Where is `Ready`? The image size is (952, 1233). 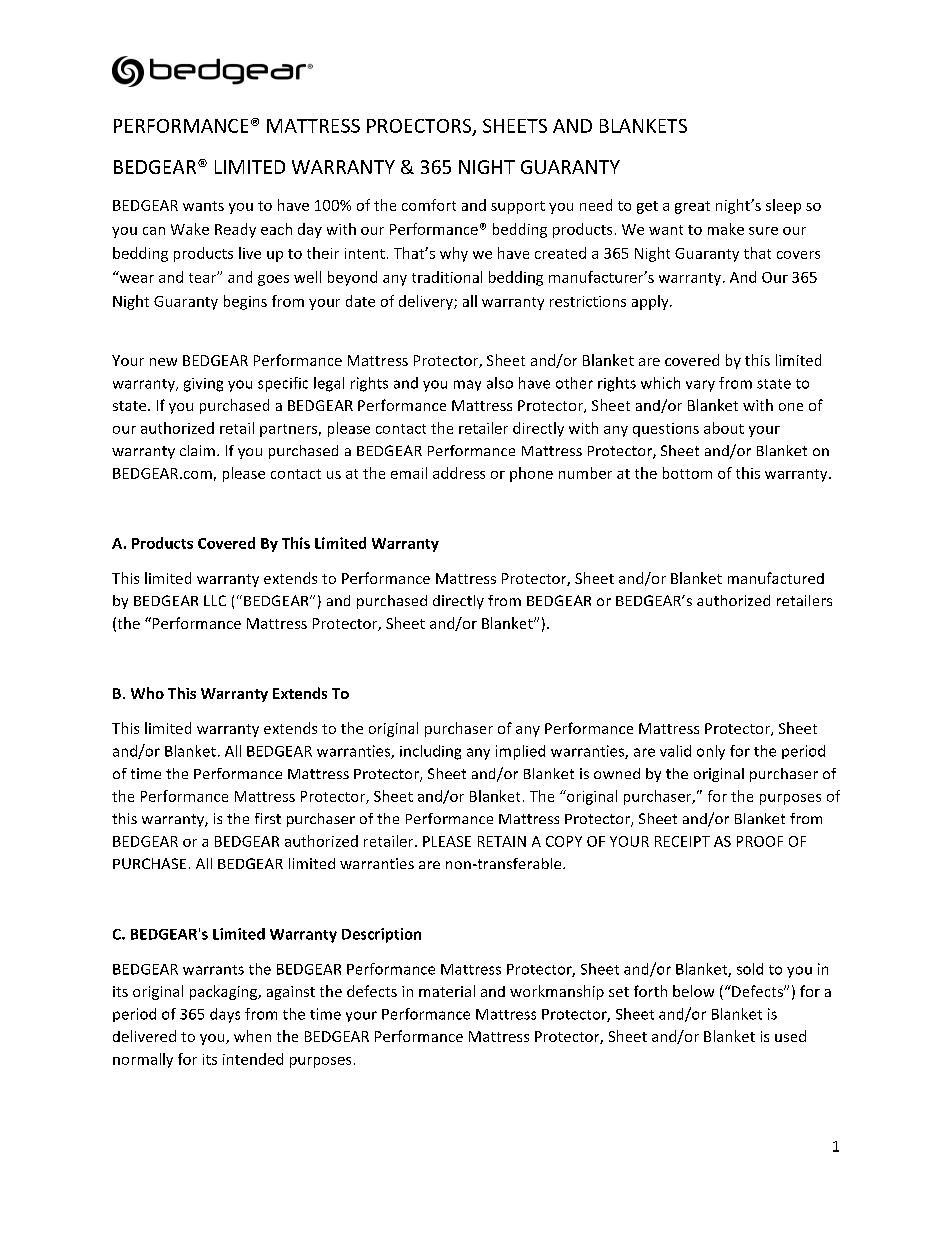 Ready is located at coordinates (235, 230).
